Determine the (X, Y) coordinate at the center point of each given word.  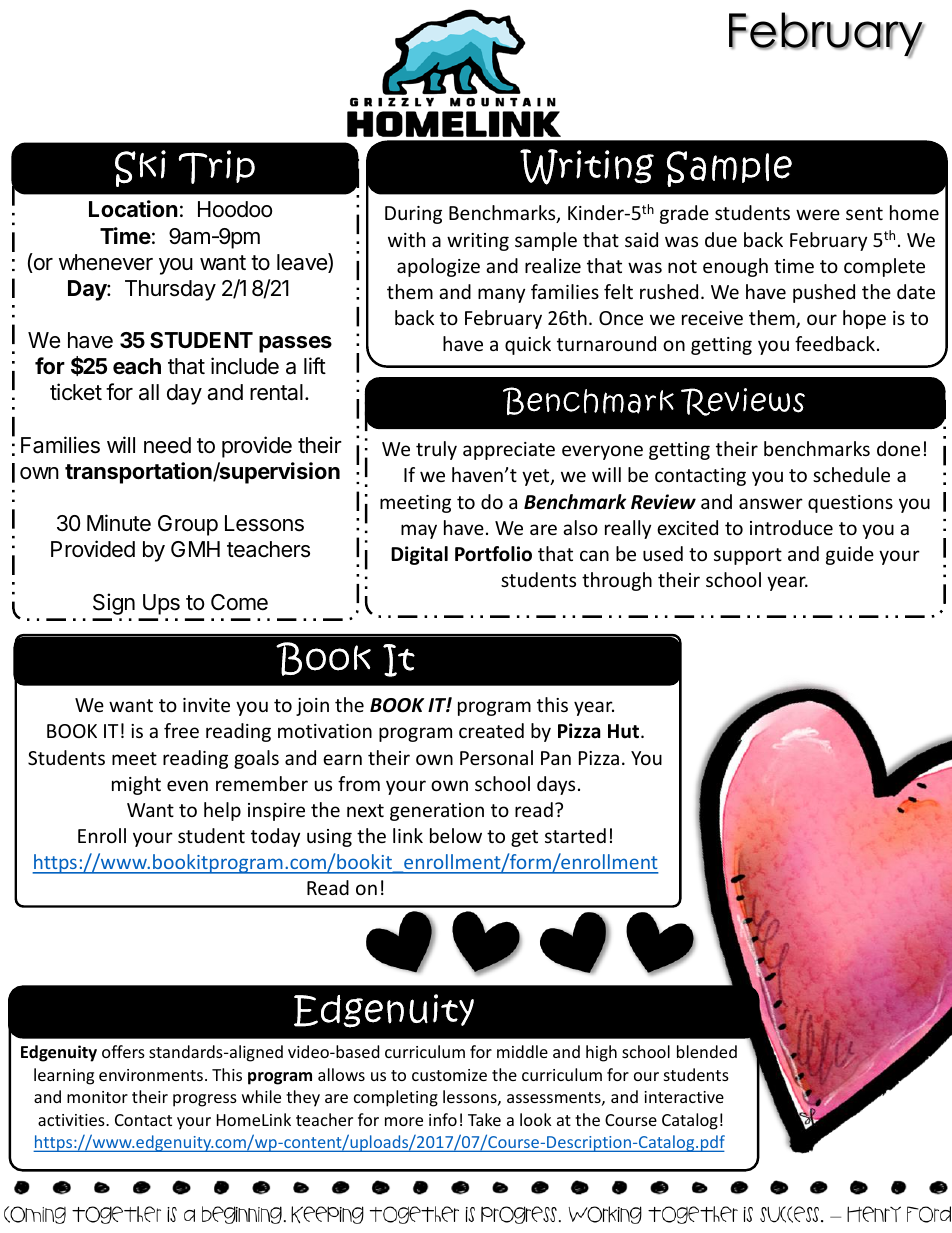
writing (478, 242)
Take (484, 1119)
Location (133, 208)
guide (850, 555)
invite (206, 705)
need (167, 445)
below (456, 835)
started (575, 835)
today (275, 837)
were (818, 214)
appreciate (509, 451)
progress (205, 1100)
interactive (684, 1097)
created (491, 730)
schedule (851, 474)
